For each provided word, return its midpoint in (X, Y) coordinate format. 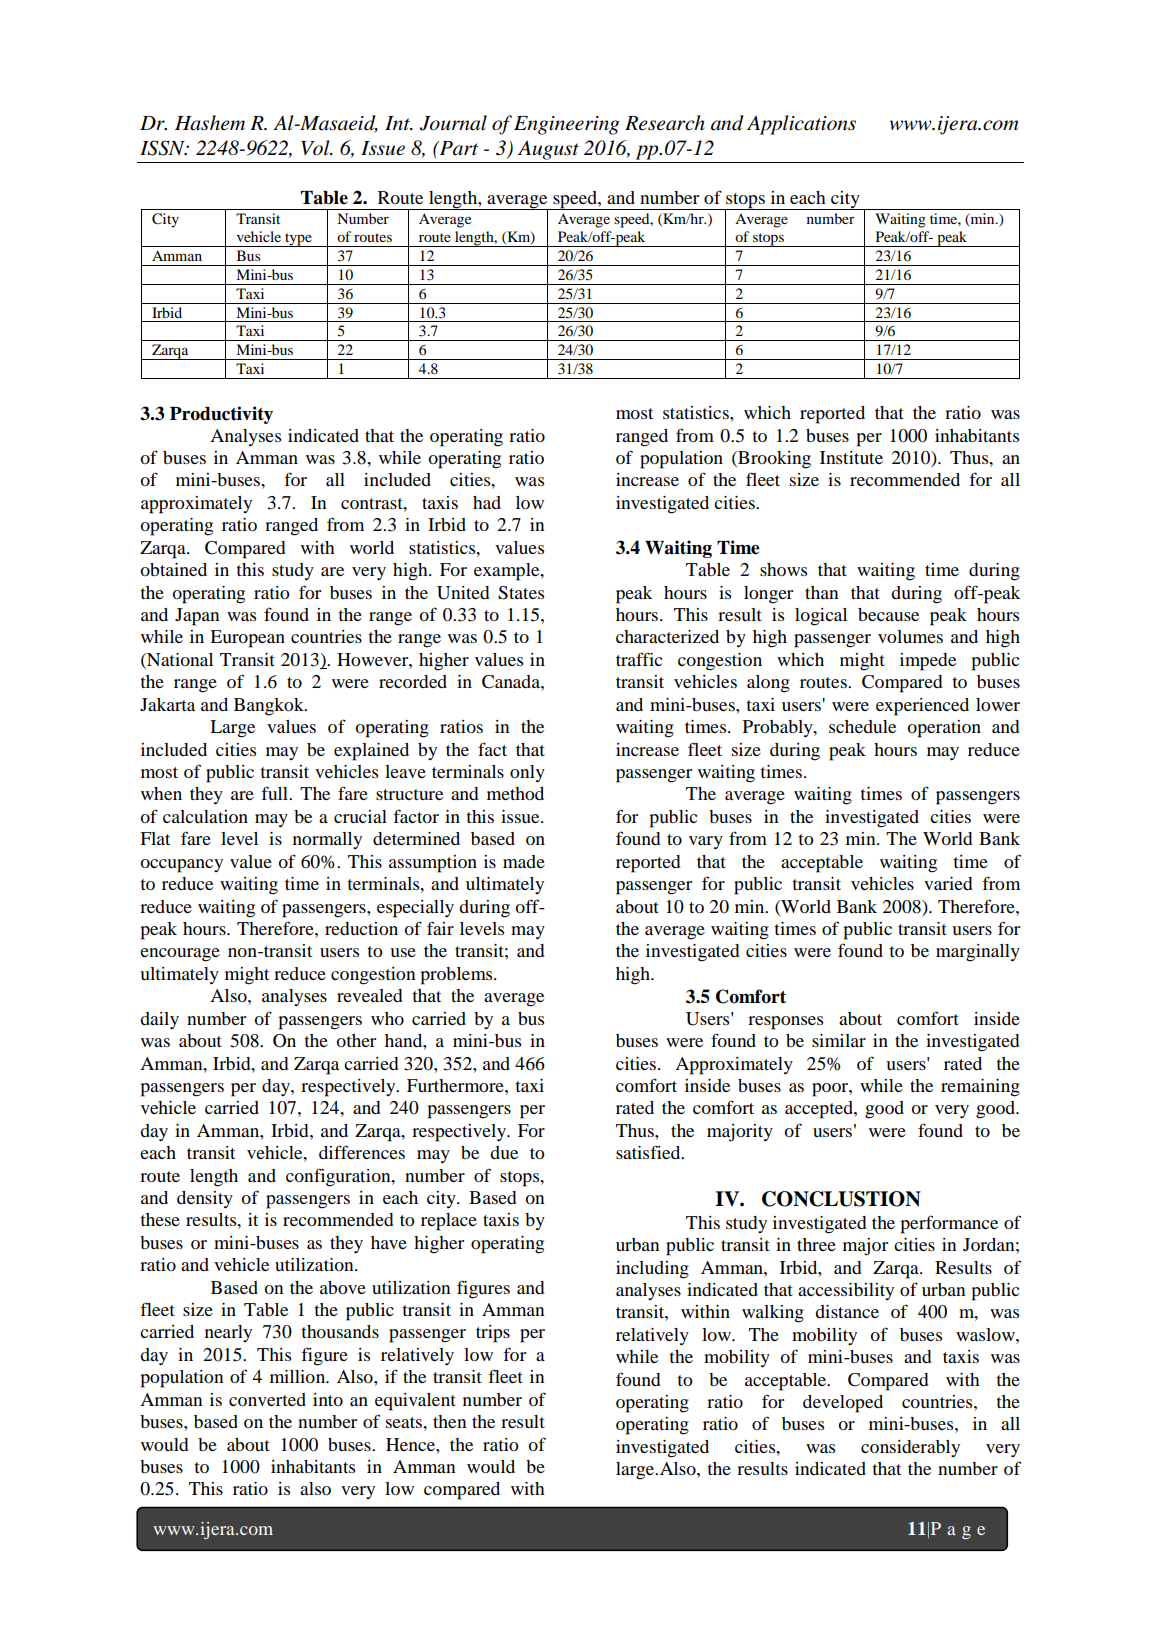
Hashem (210, 123)
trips (493, 1334)
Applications (801, 125)
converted (267, 1399)
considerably (910, 1448)
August (548, 150)
